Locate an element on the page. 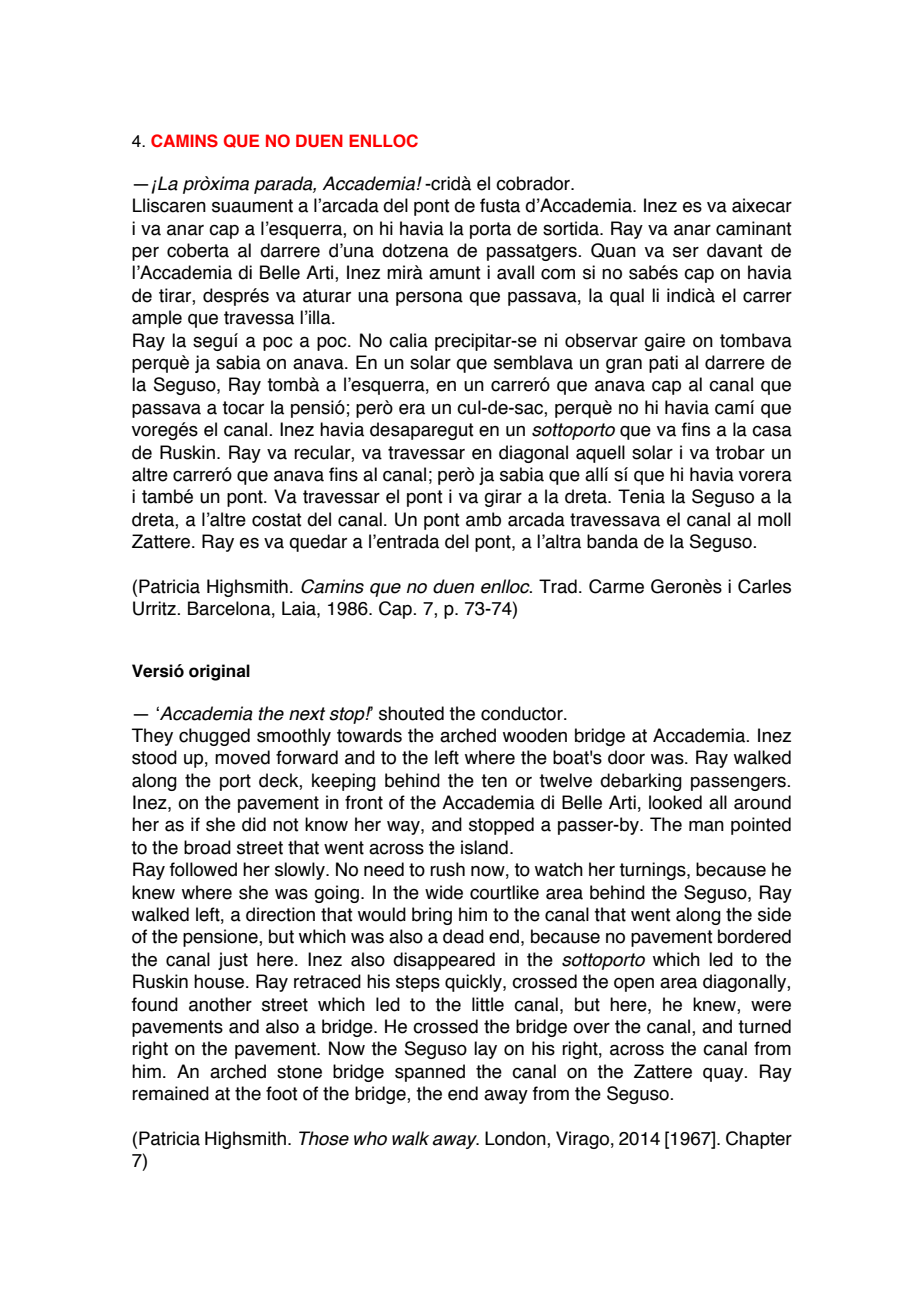 The height and width of the page is (1308, 924). qual is located at coordinates (627, 297).
